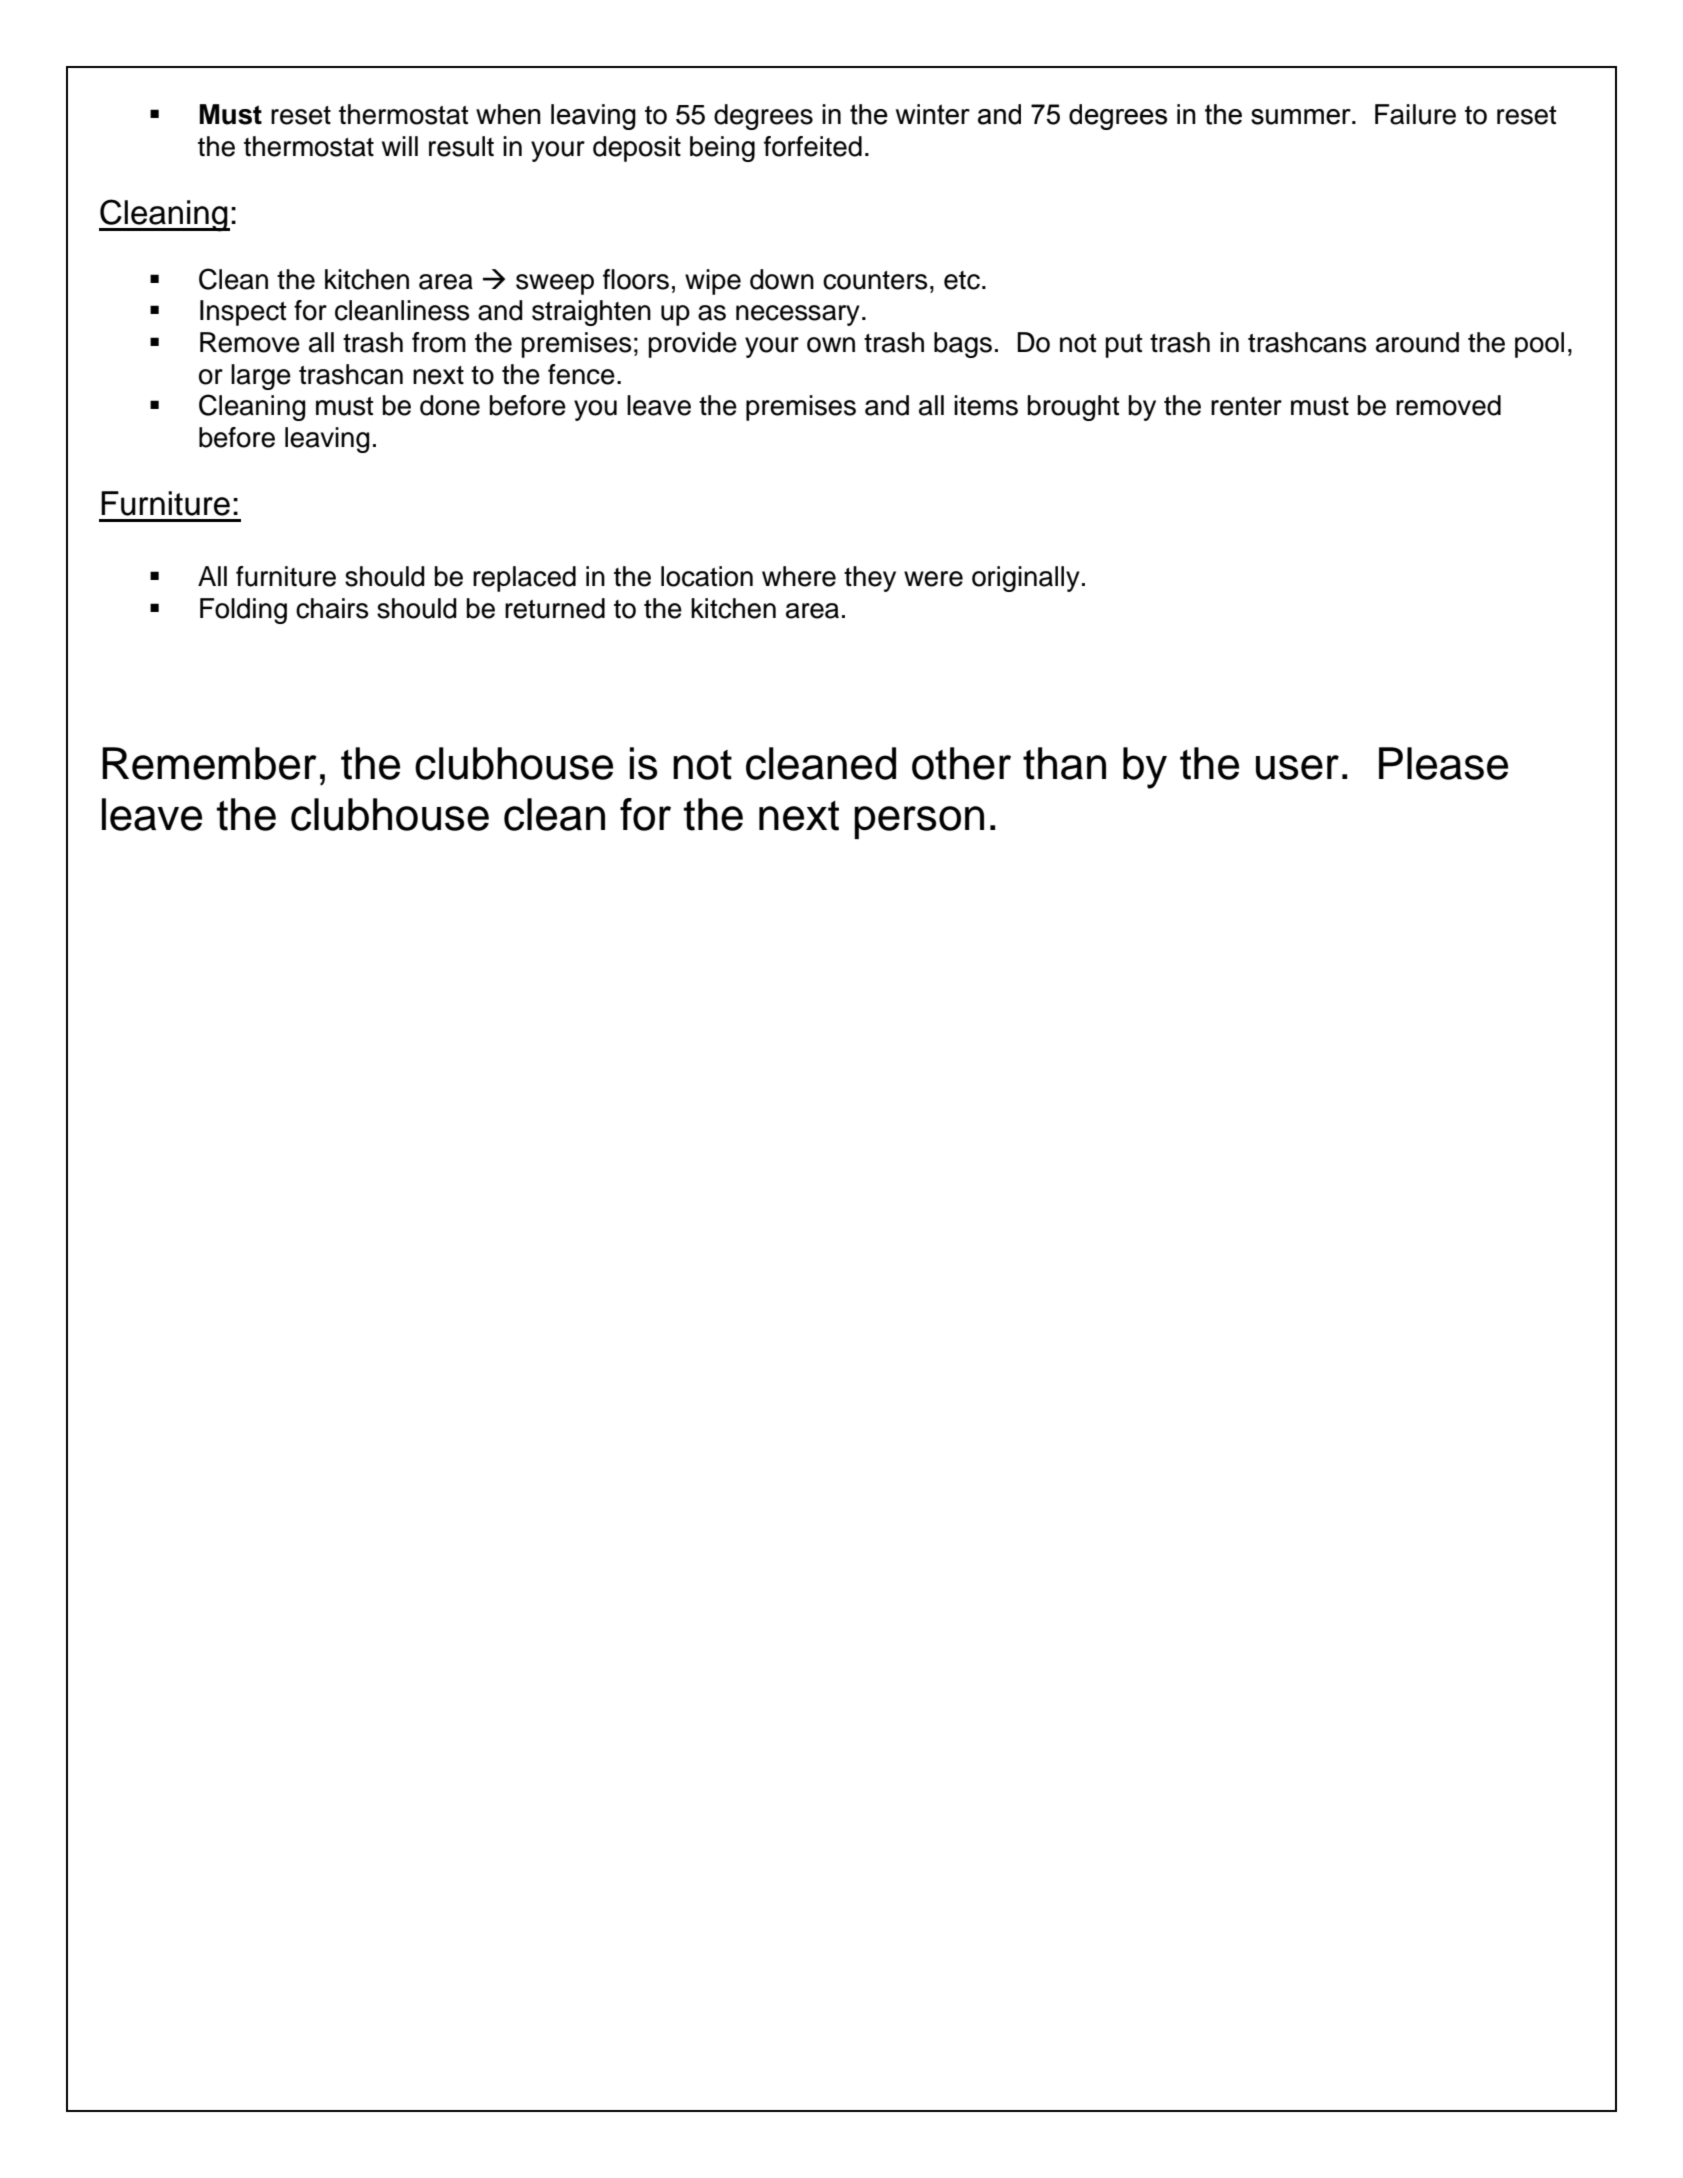 This document has width=1683, height=2178. I want to click on Remember, so click(209, 763).
